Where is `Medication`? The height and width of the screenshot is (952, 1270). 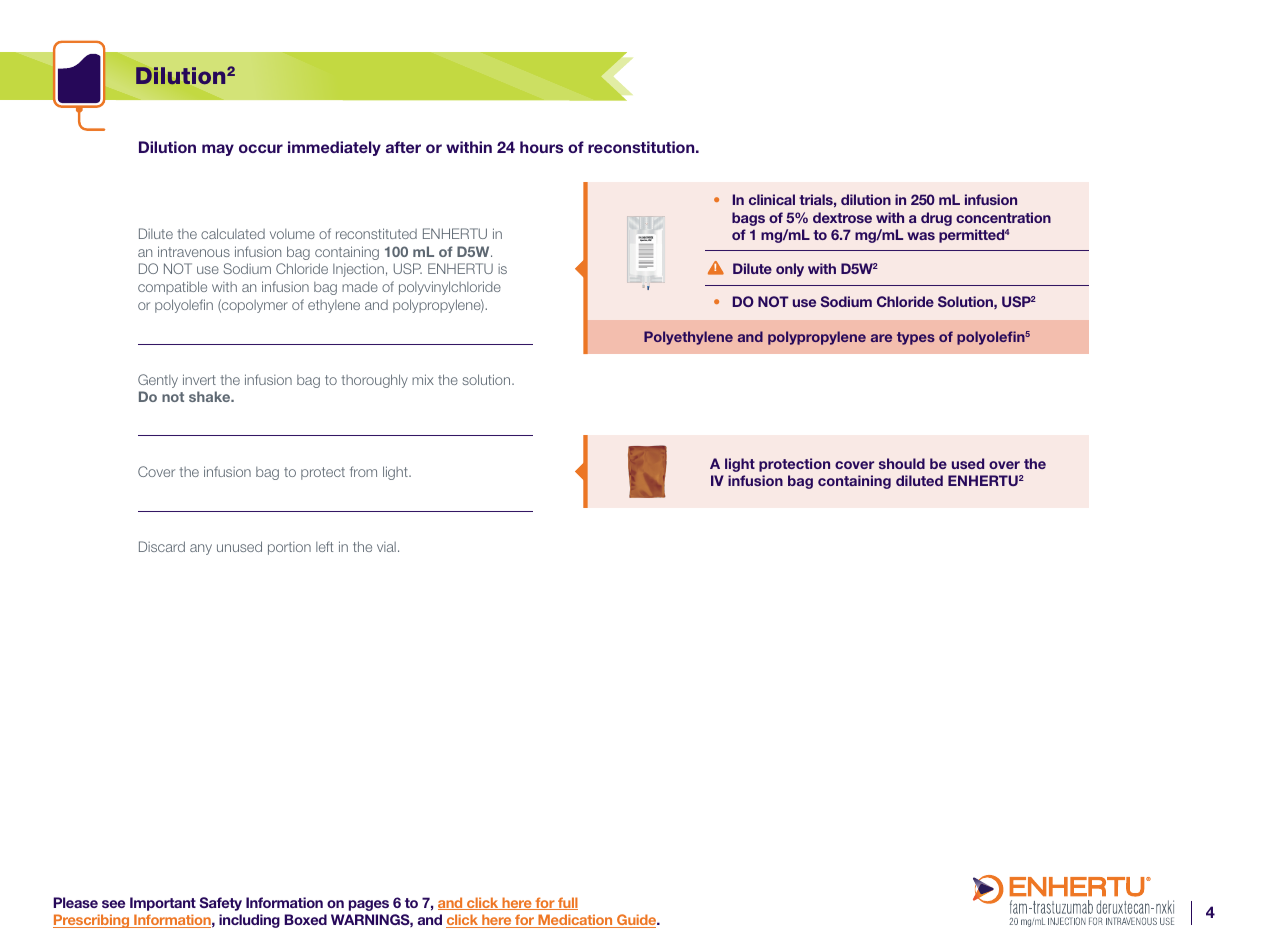
Medication is located at coordinates (575, 921).
